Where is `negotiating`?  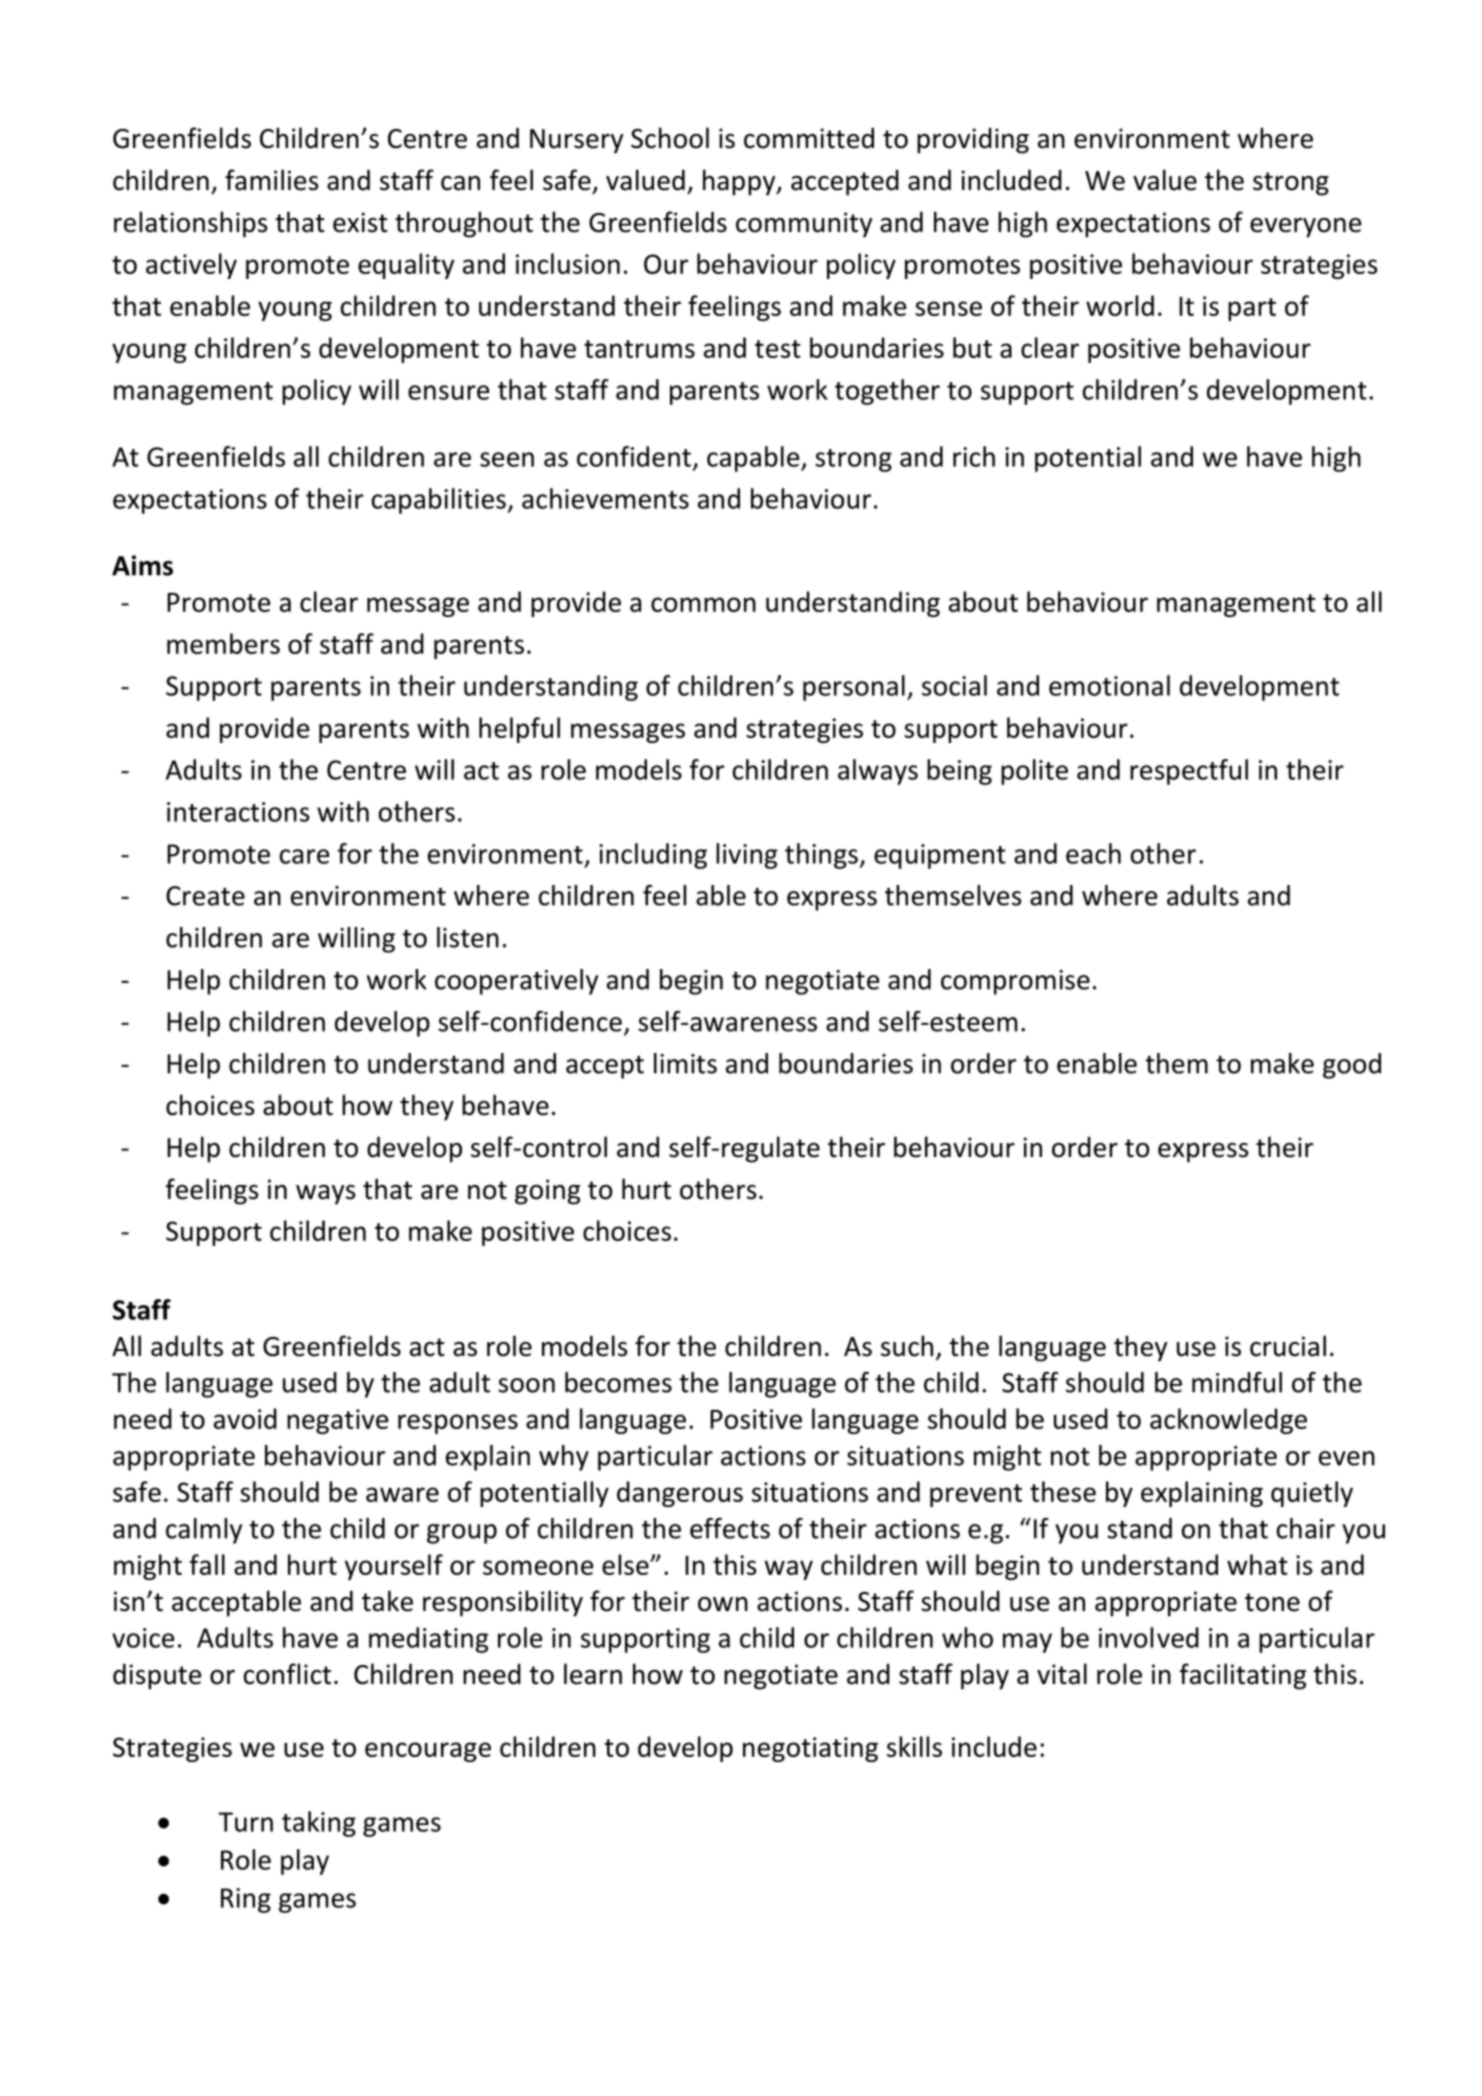 negotiating is located at coordinates (810, 1749).
